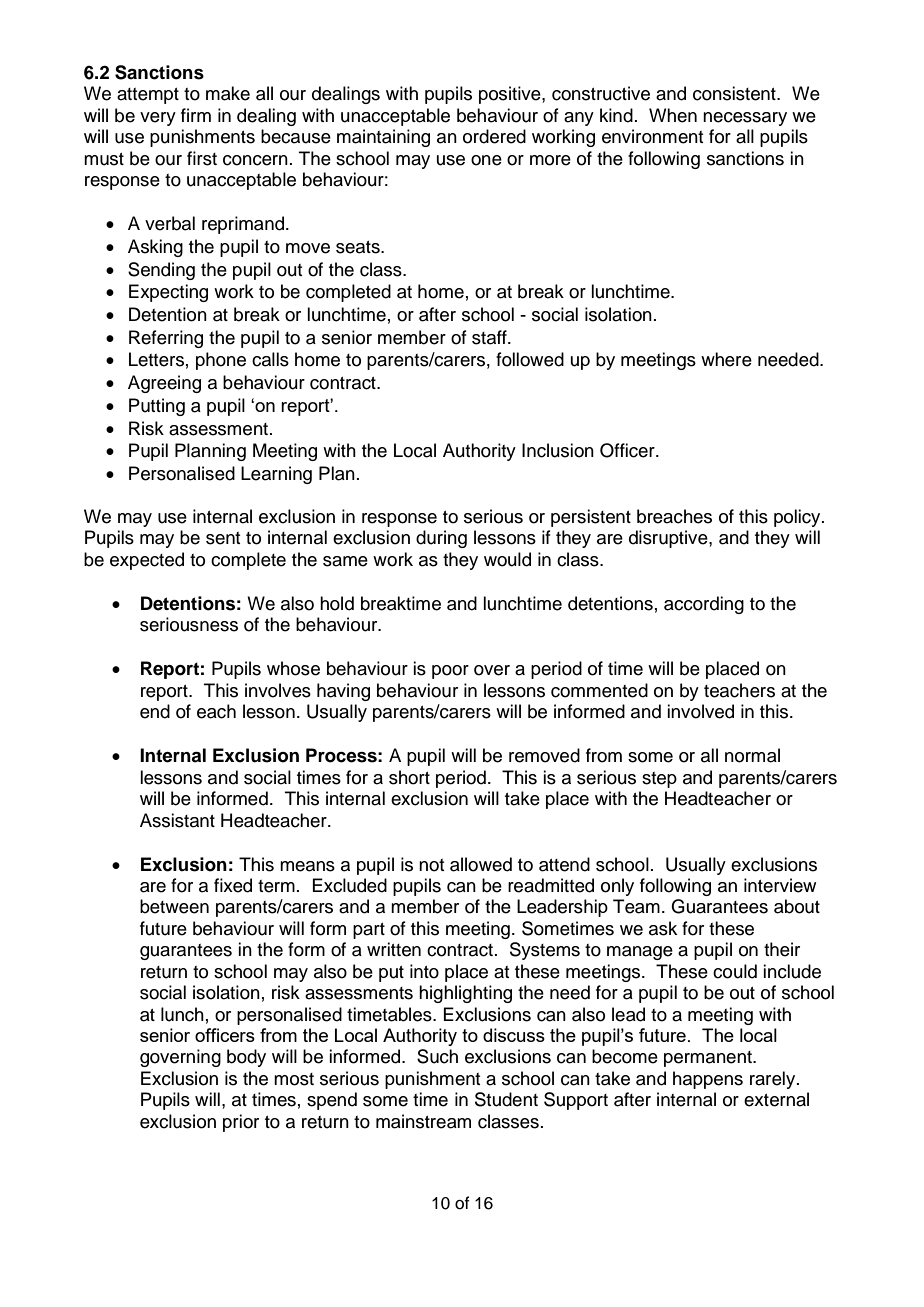 The width and height of the document is (924, 1307). Describe the element at coordinates (423, 1121) in the document. I see `mainstream` at that location.
